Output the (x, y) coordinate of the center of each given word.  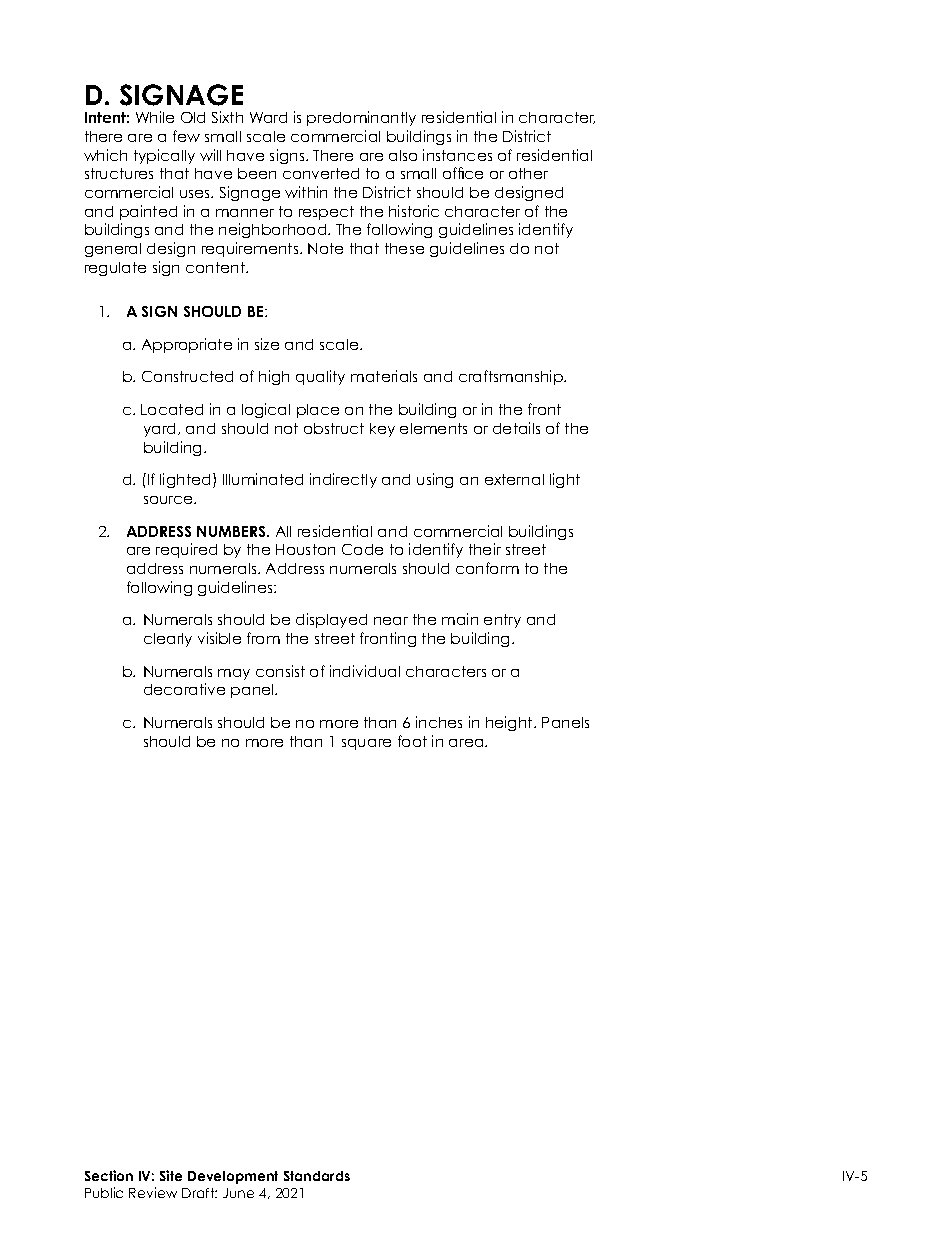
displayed (331, 620)
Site (171, 1175)
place (318, 411)
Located (172, 409)
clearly (168, 640)
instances (457, 155)
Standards (317, 1176)
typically (164, 156)
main (460, 619)
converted (321, 173)
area (467, 743)
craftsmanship (512, 377)
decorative (184, 689)
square (366, 744)
